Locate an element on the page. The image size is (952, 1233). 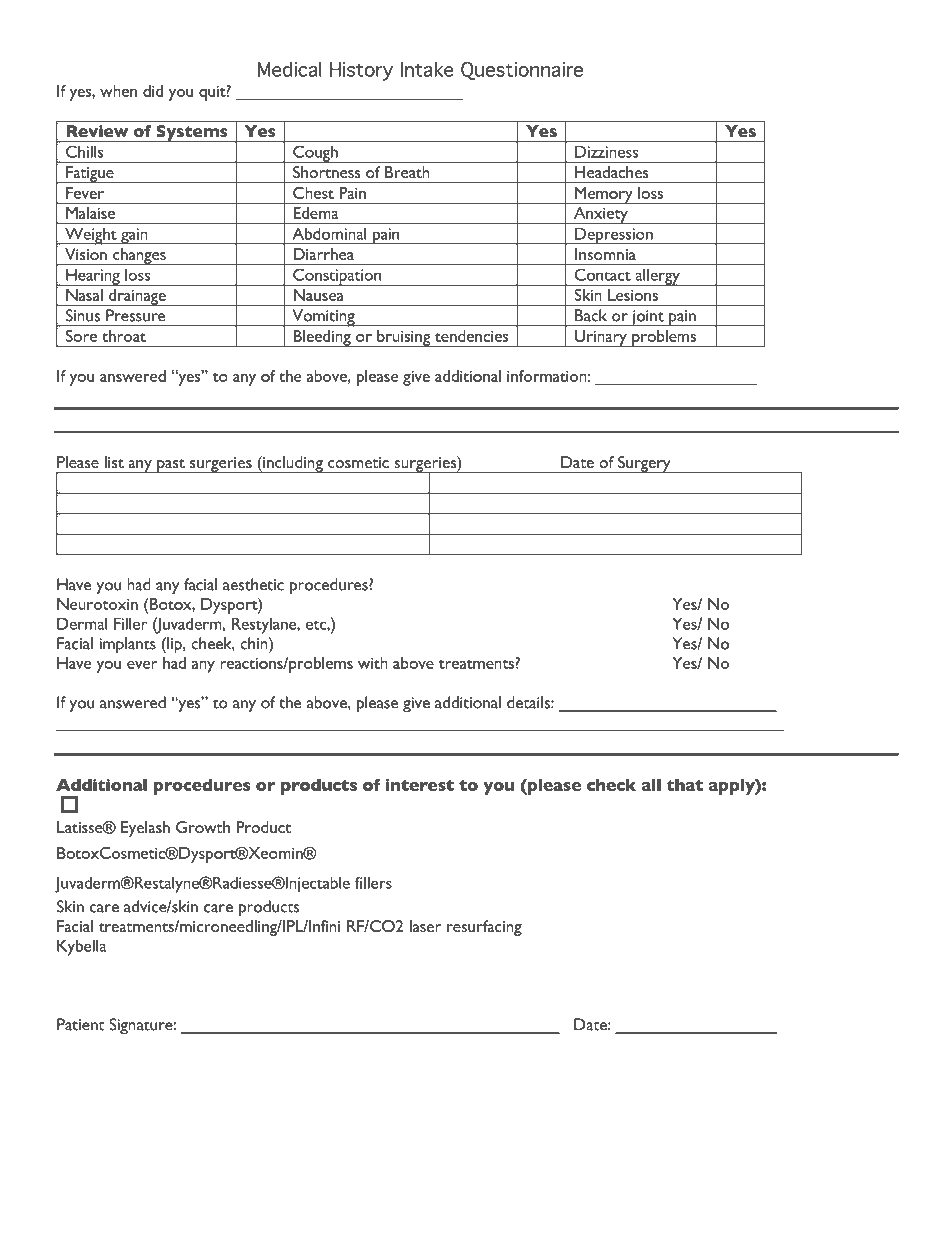
changes is located at coordinates (139, 256).
